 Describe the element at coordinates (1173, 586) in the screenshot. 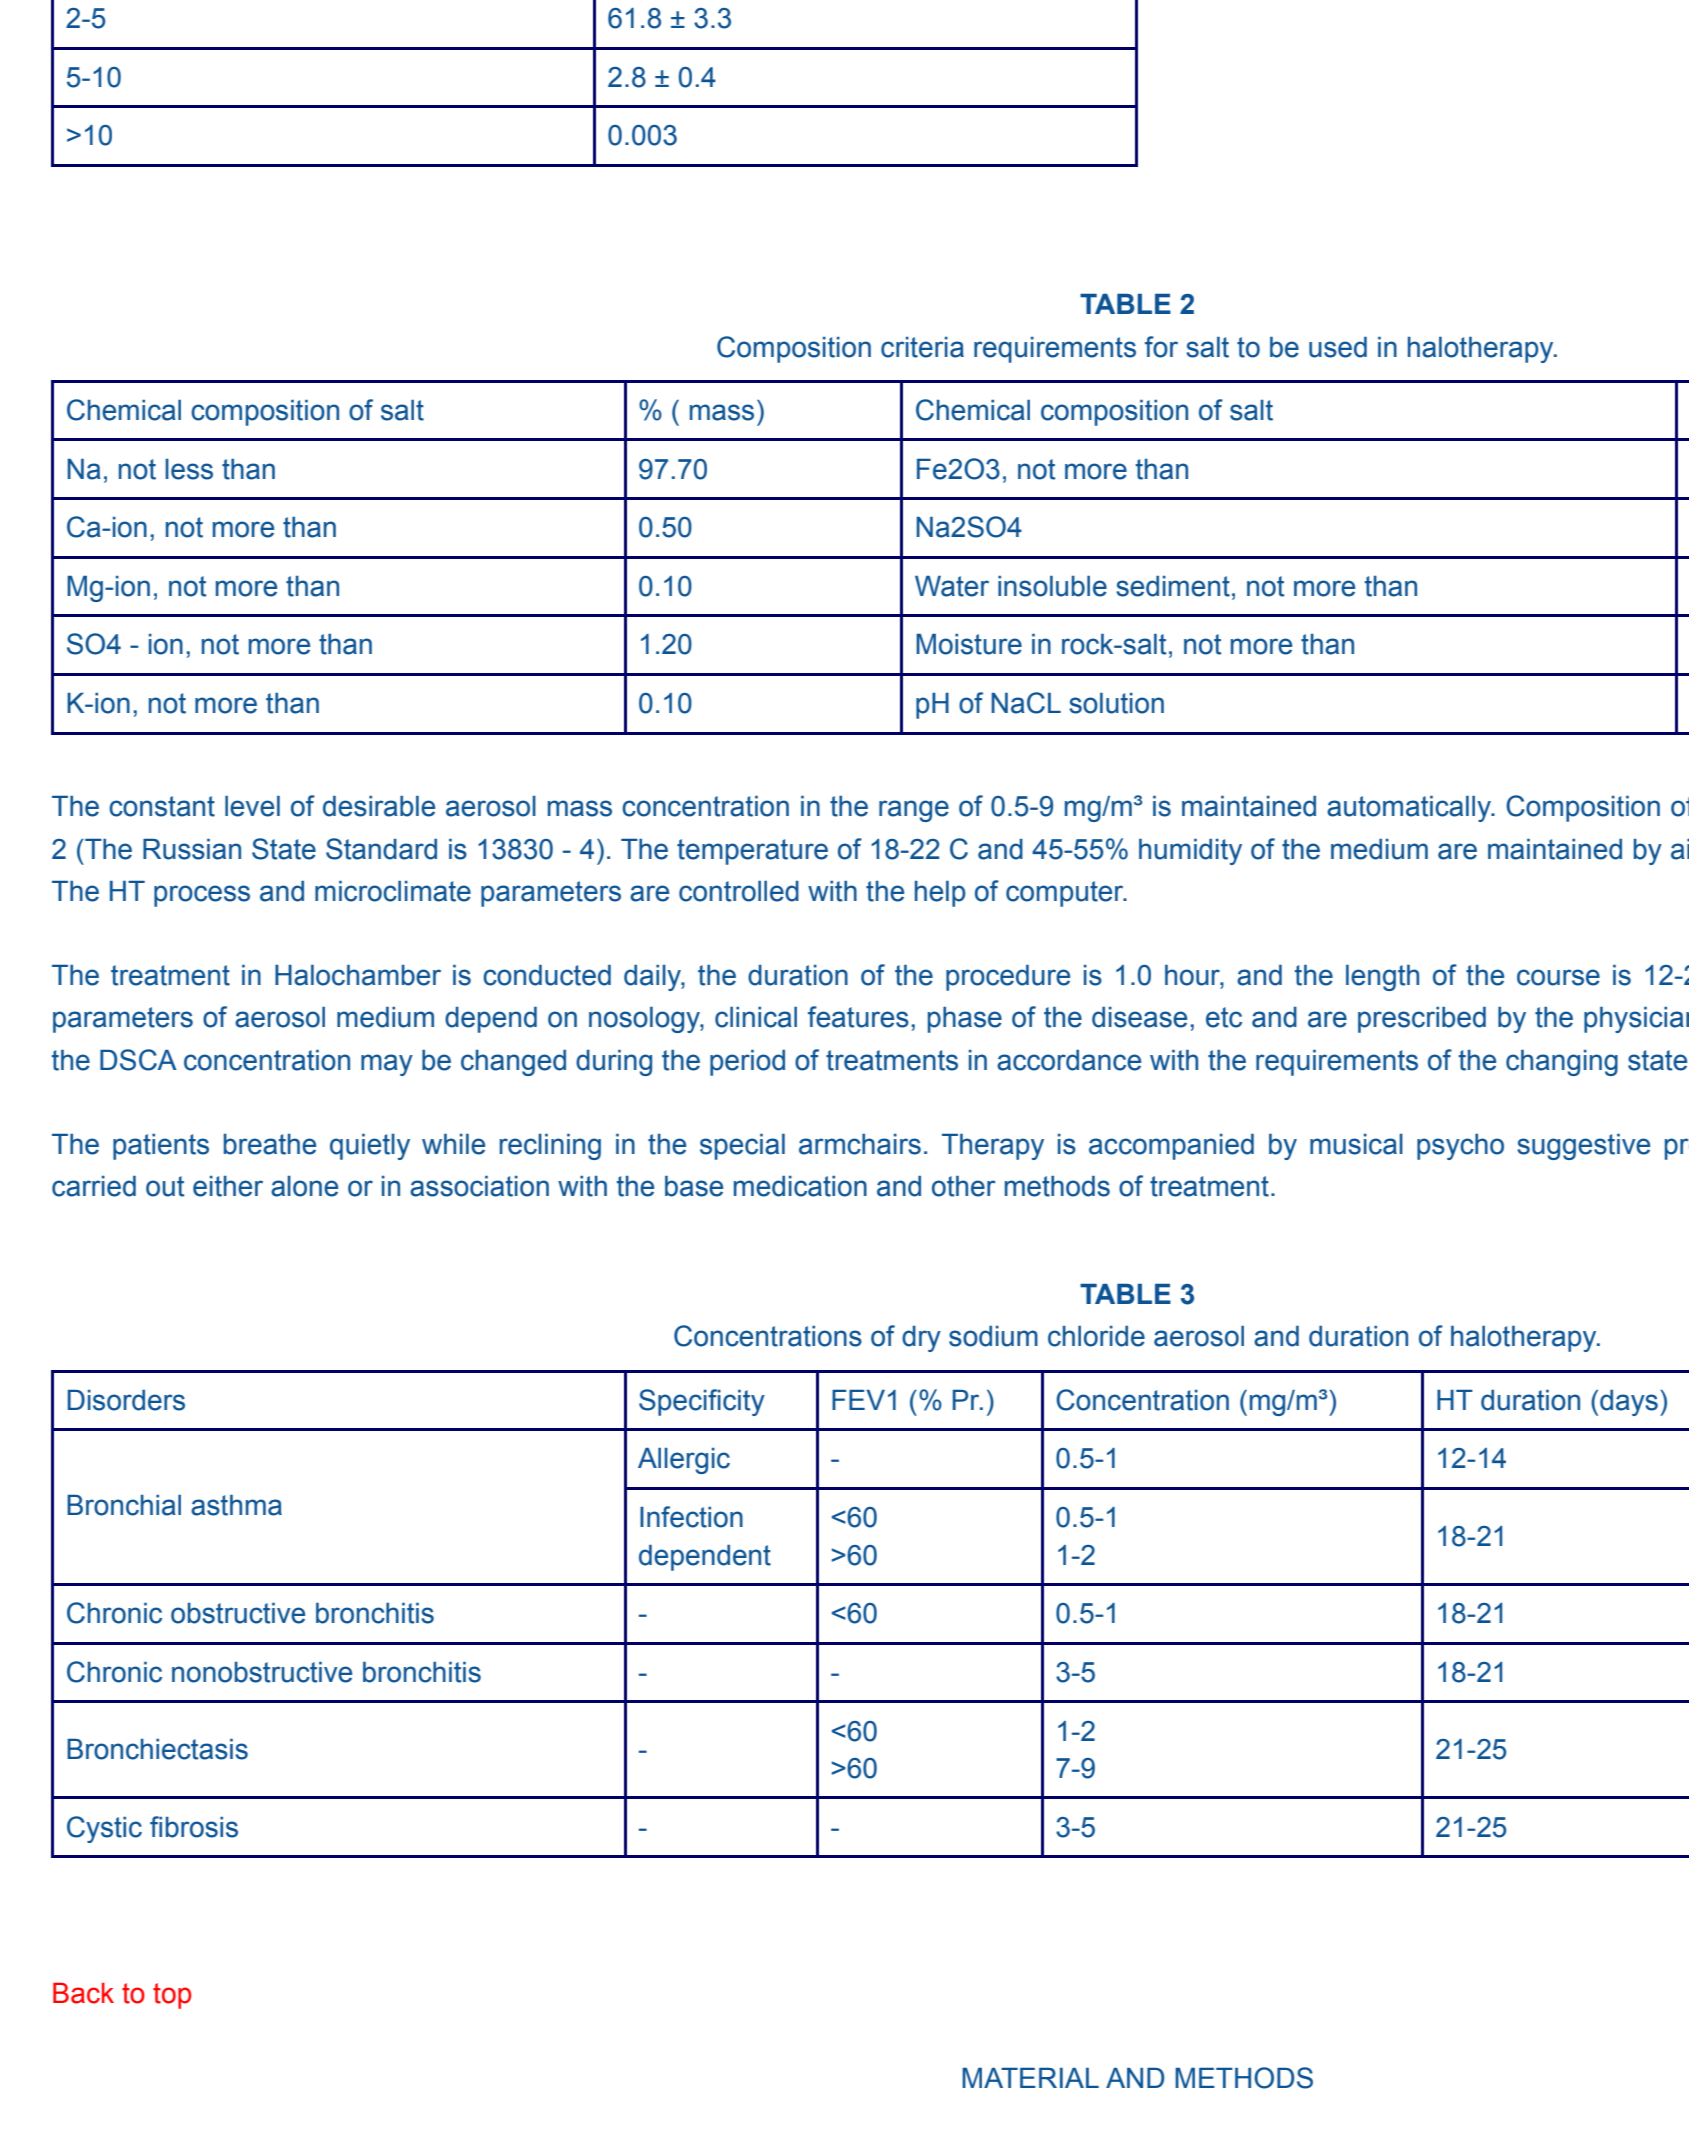

I see `sediment` at that location.
